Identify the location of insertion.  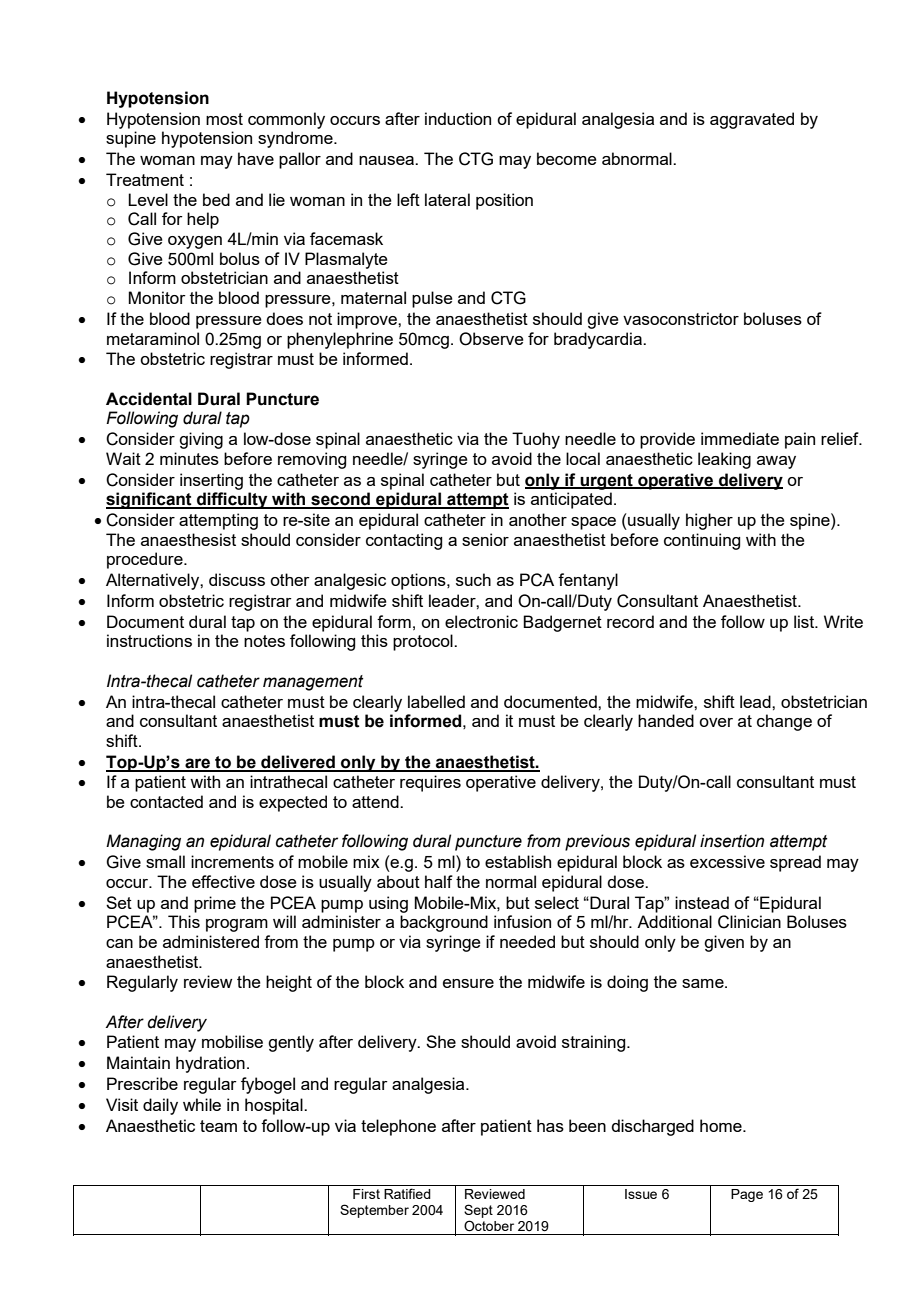
(732, 841).
